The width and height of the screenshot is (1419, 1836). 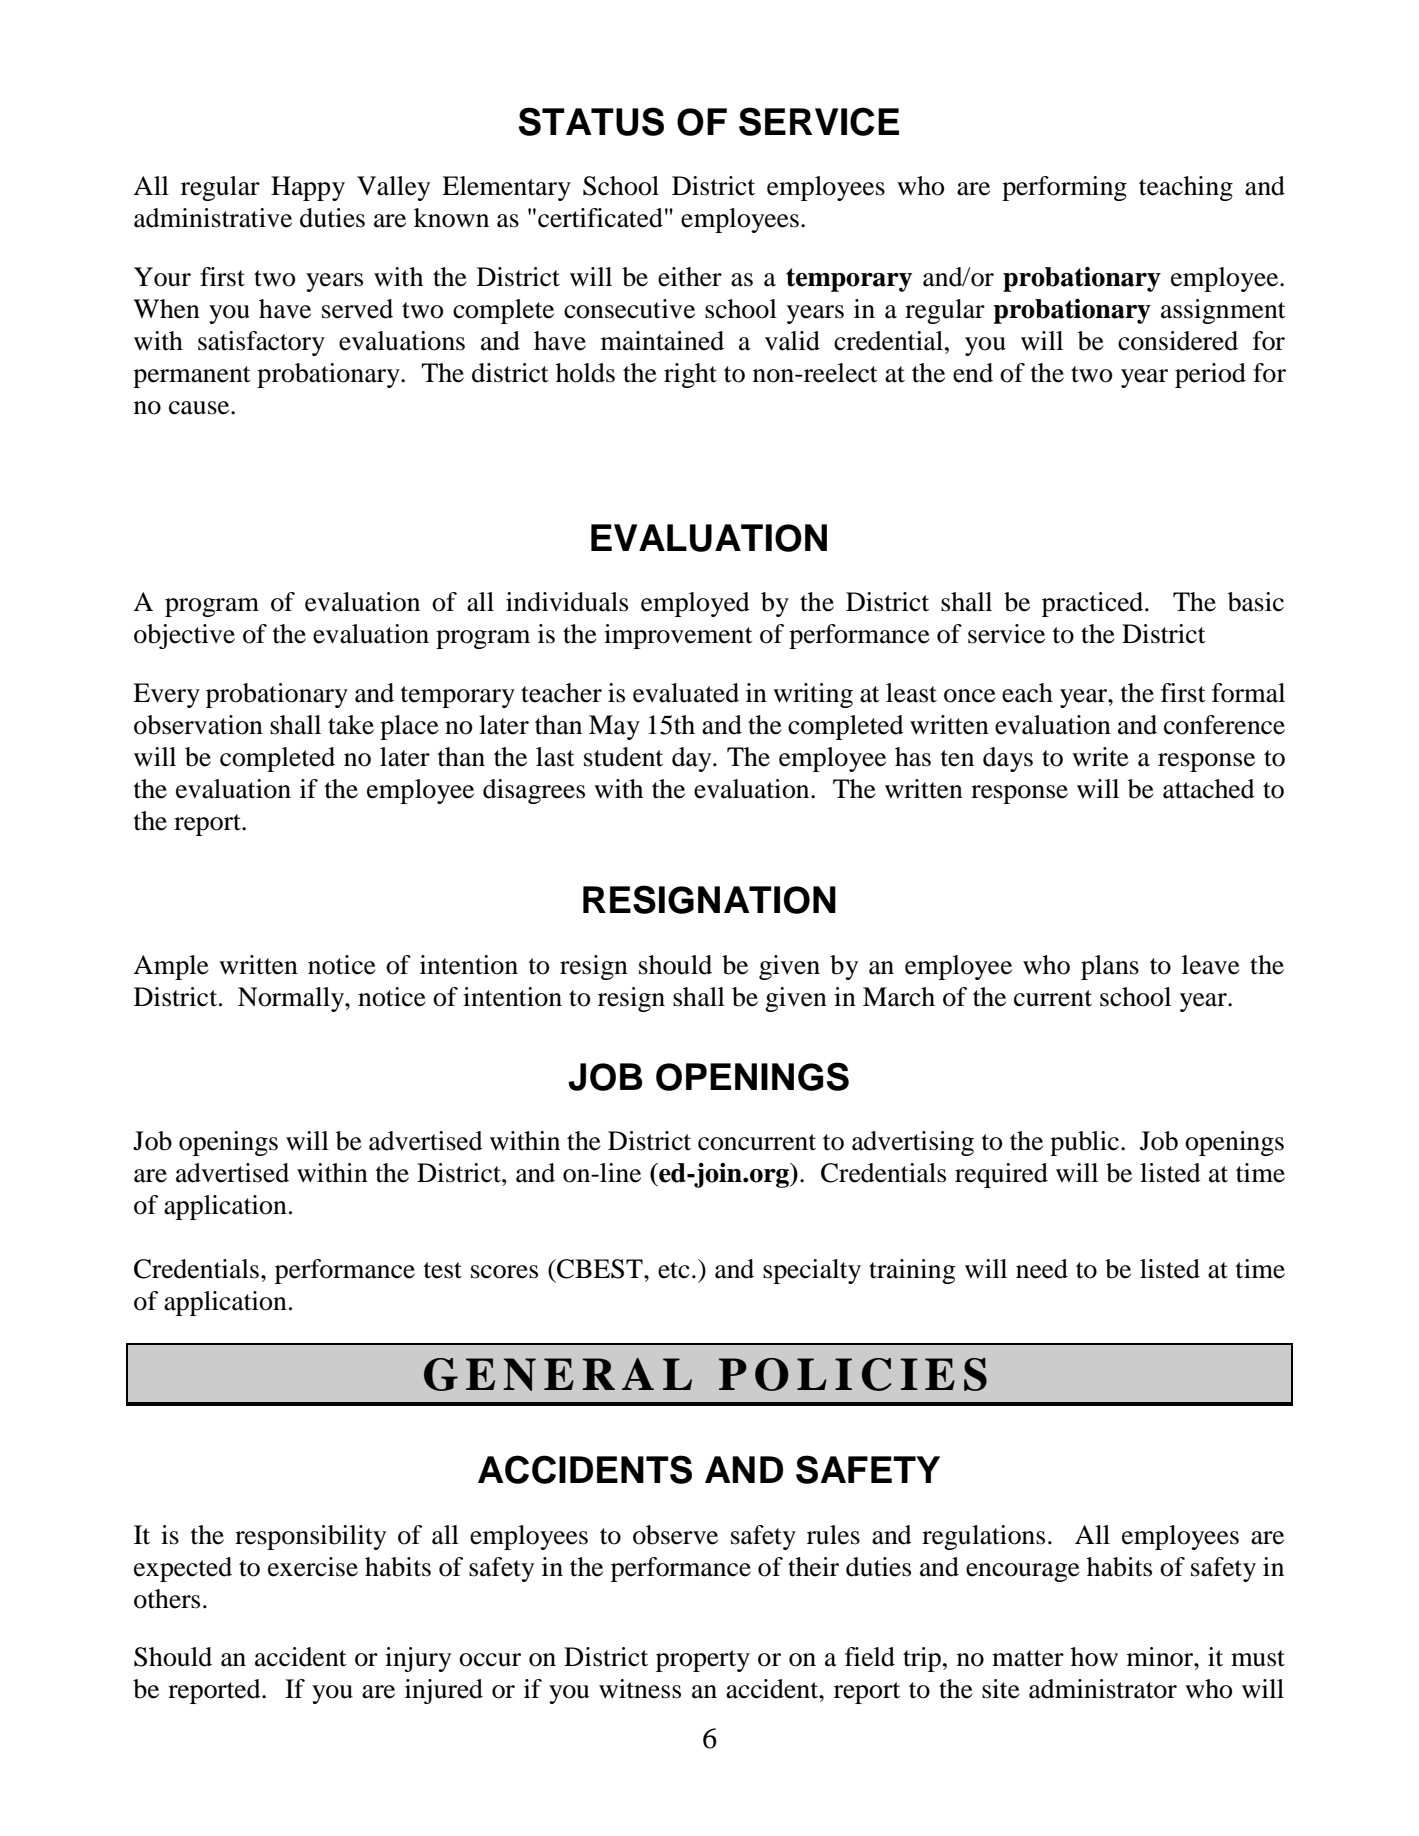 What do you see at coordinates (308, 188) in the screenshot?
I see `Happy` at bounding box center [308, 188].
